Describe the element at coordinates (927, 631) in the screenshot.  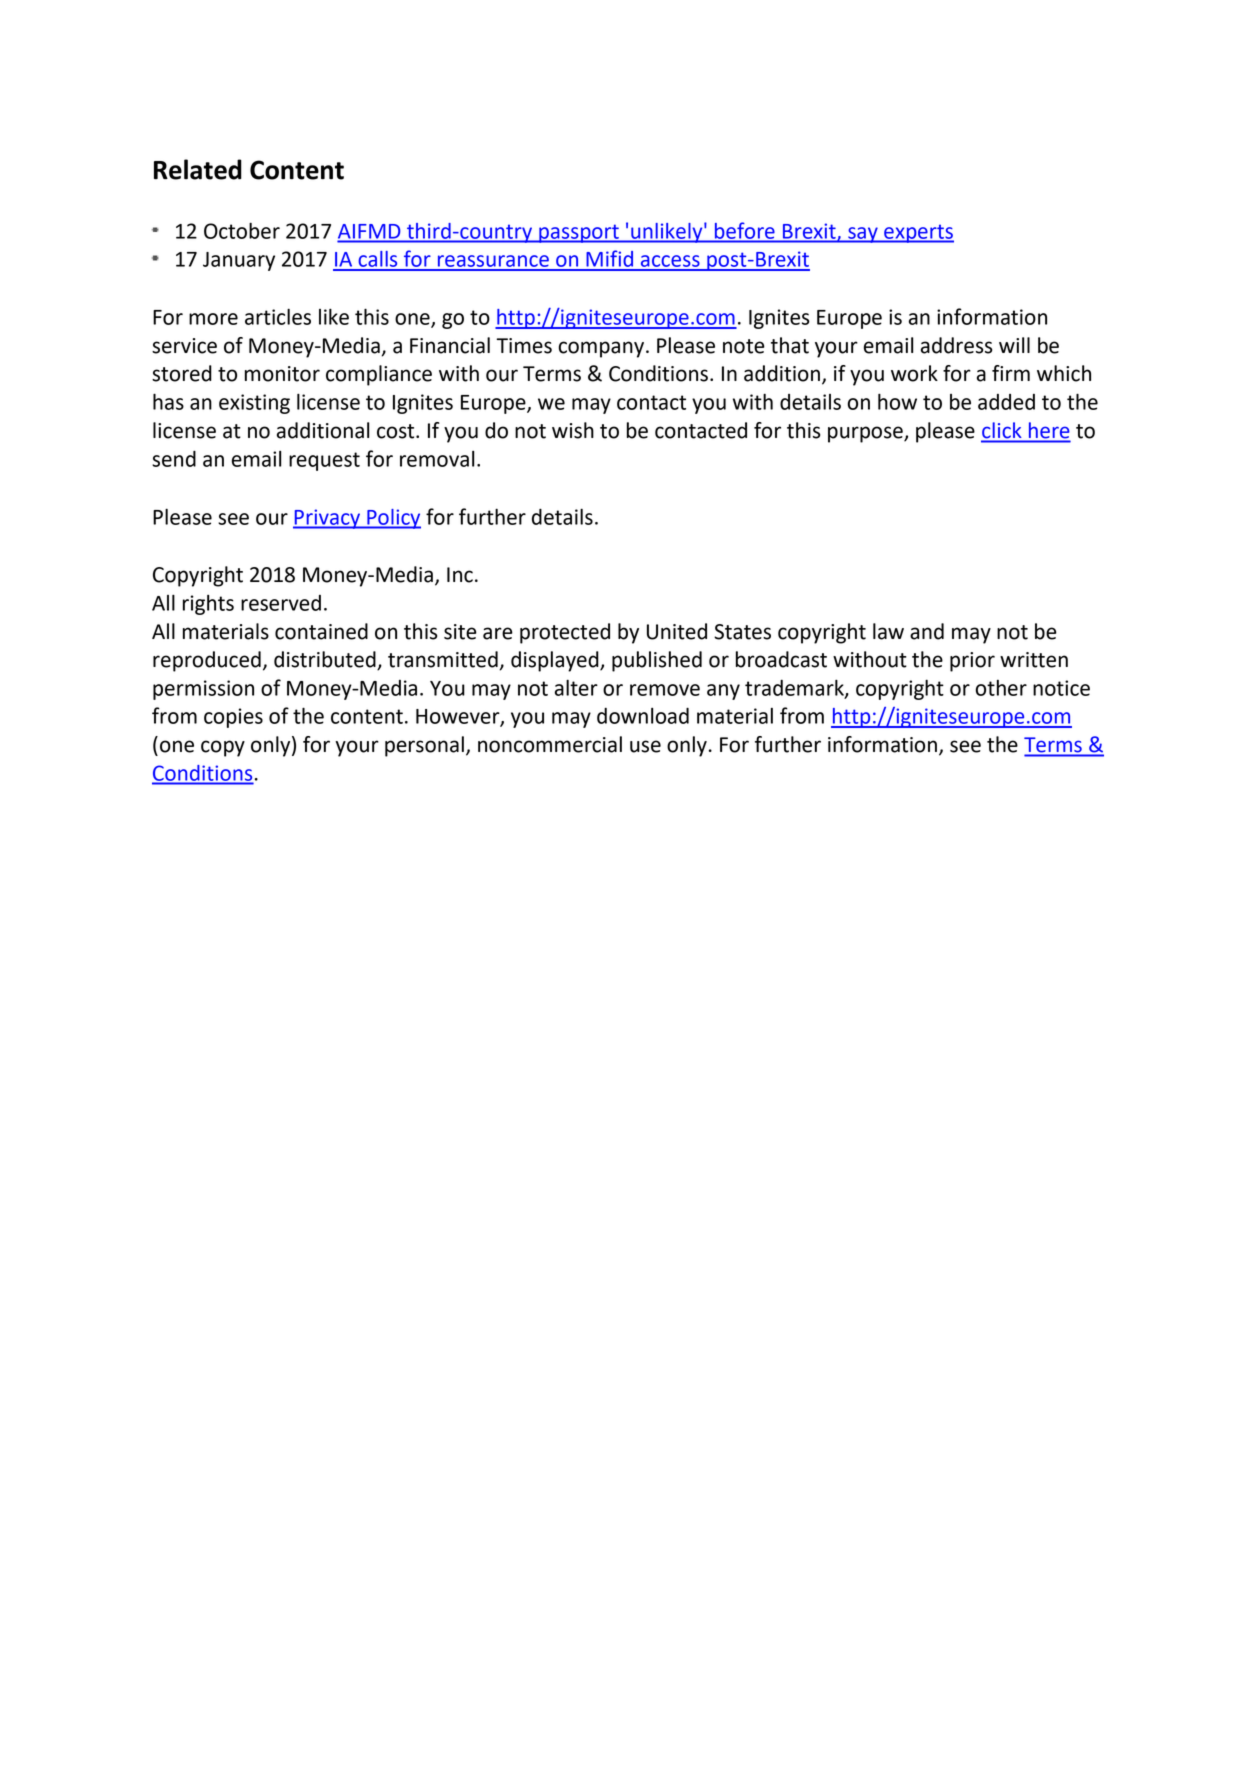
I see `and` at that location.
